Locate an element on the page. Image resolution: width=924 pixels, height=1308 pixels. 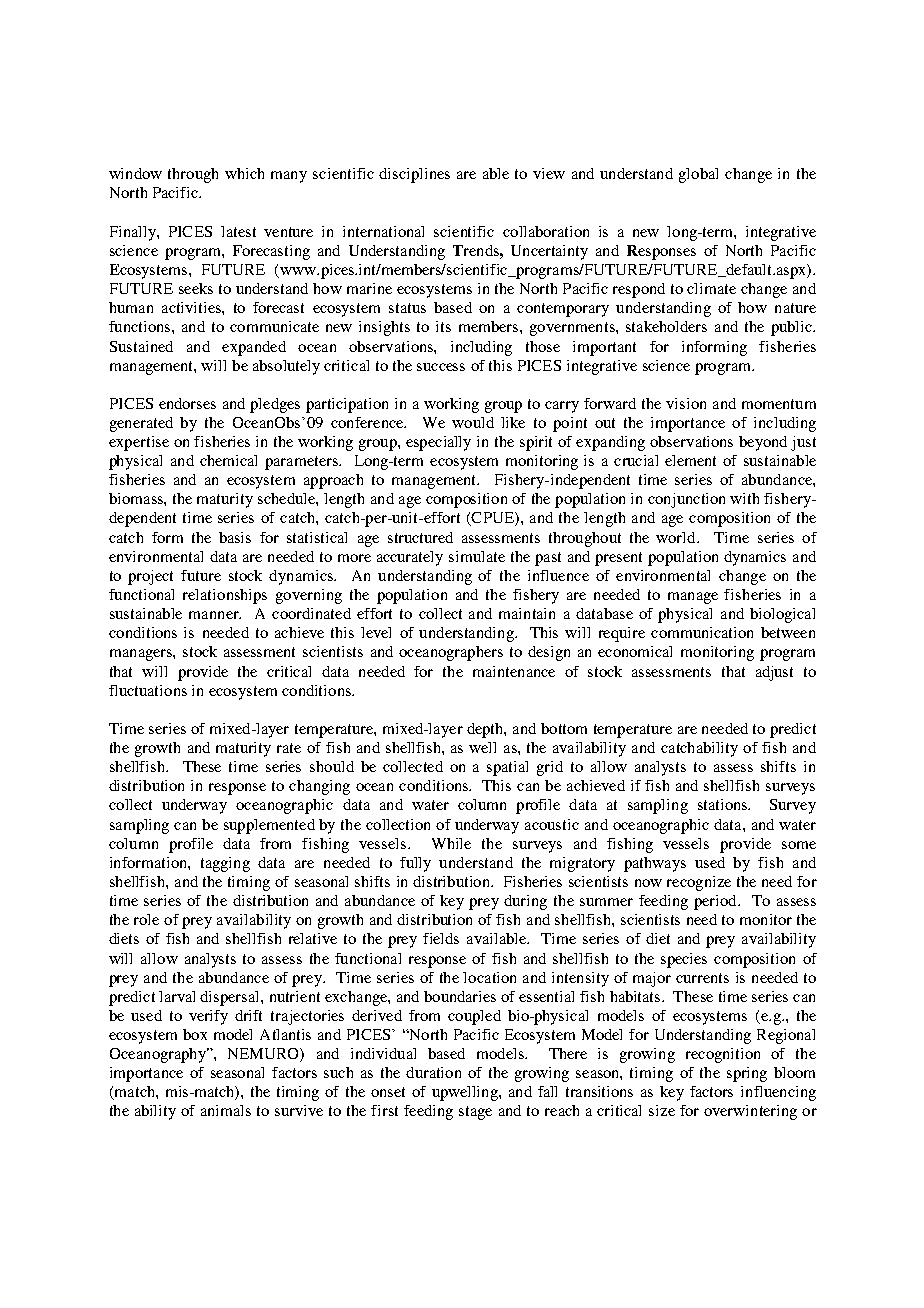
vision is located at coordinates (686, 403).
